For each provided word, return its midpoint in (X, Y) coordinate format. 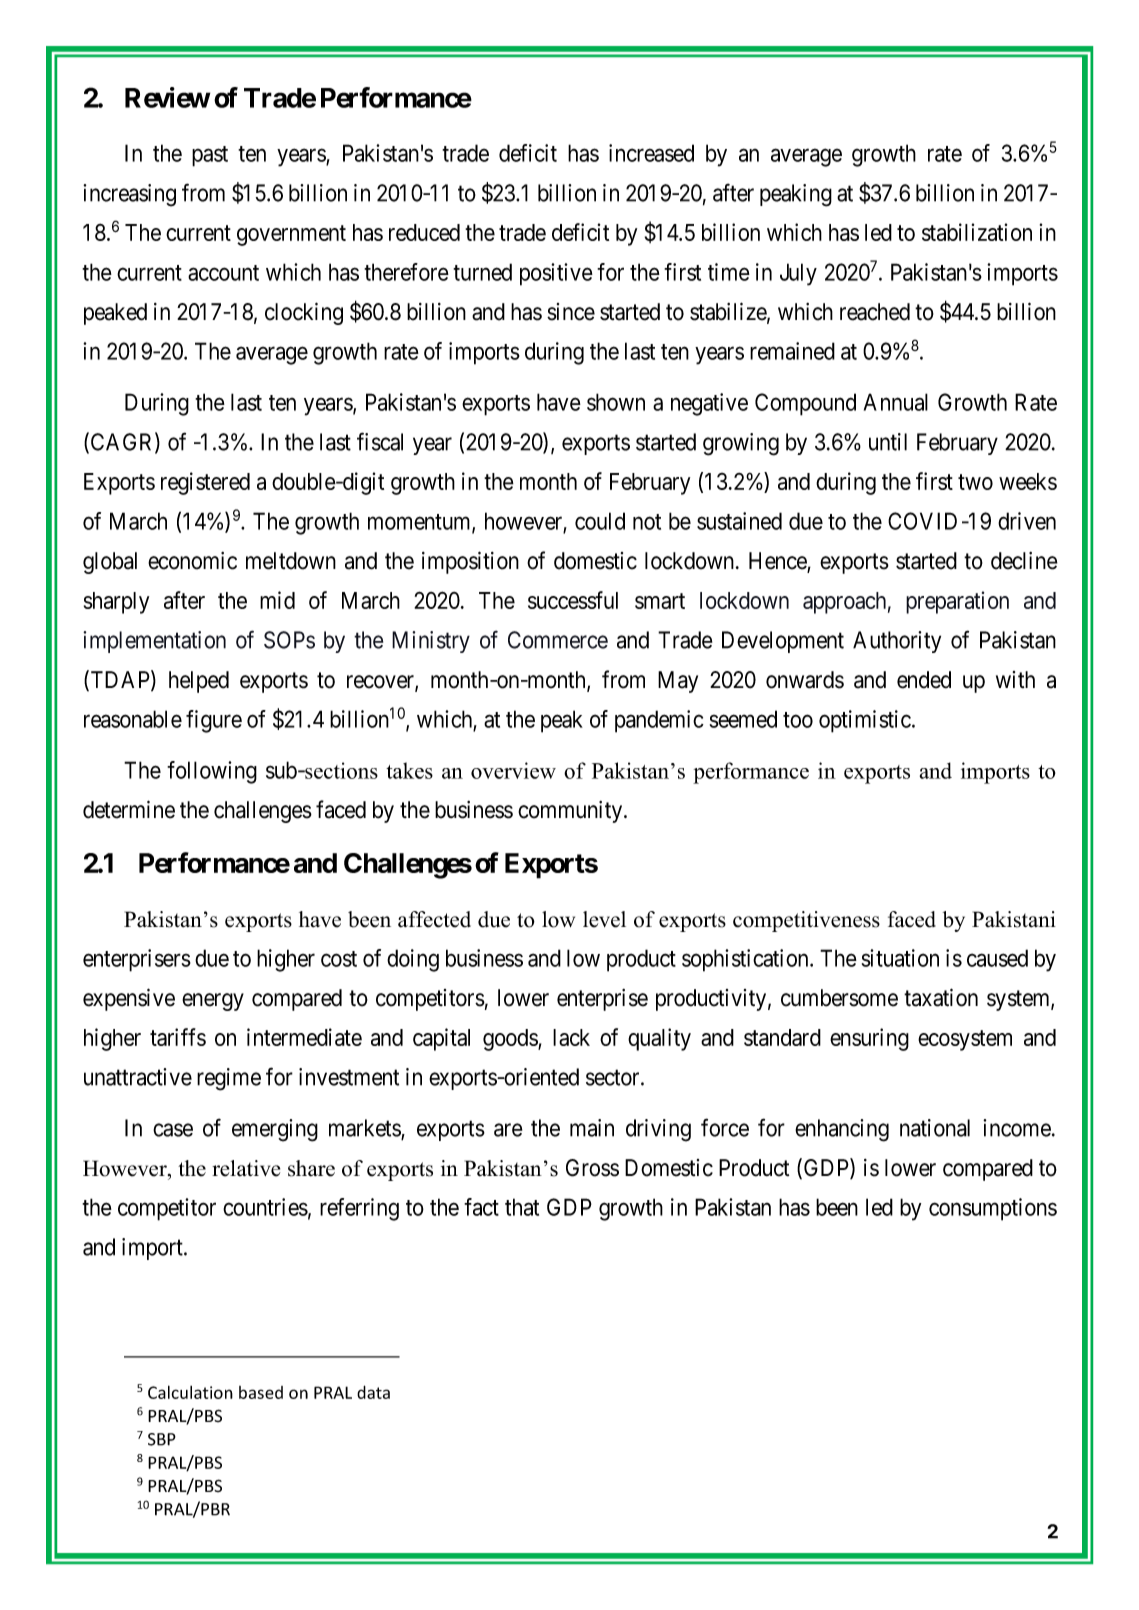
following (212, 772)
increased (651, 153)
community (571, 812)
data (373, 1392)
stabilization (977, 232)
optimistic (865, 721)
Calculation (190, 1392)
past (210, 156)
